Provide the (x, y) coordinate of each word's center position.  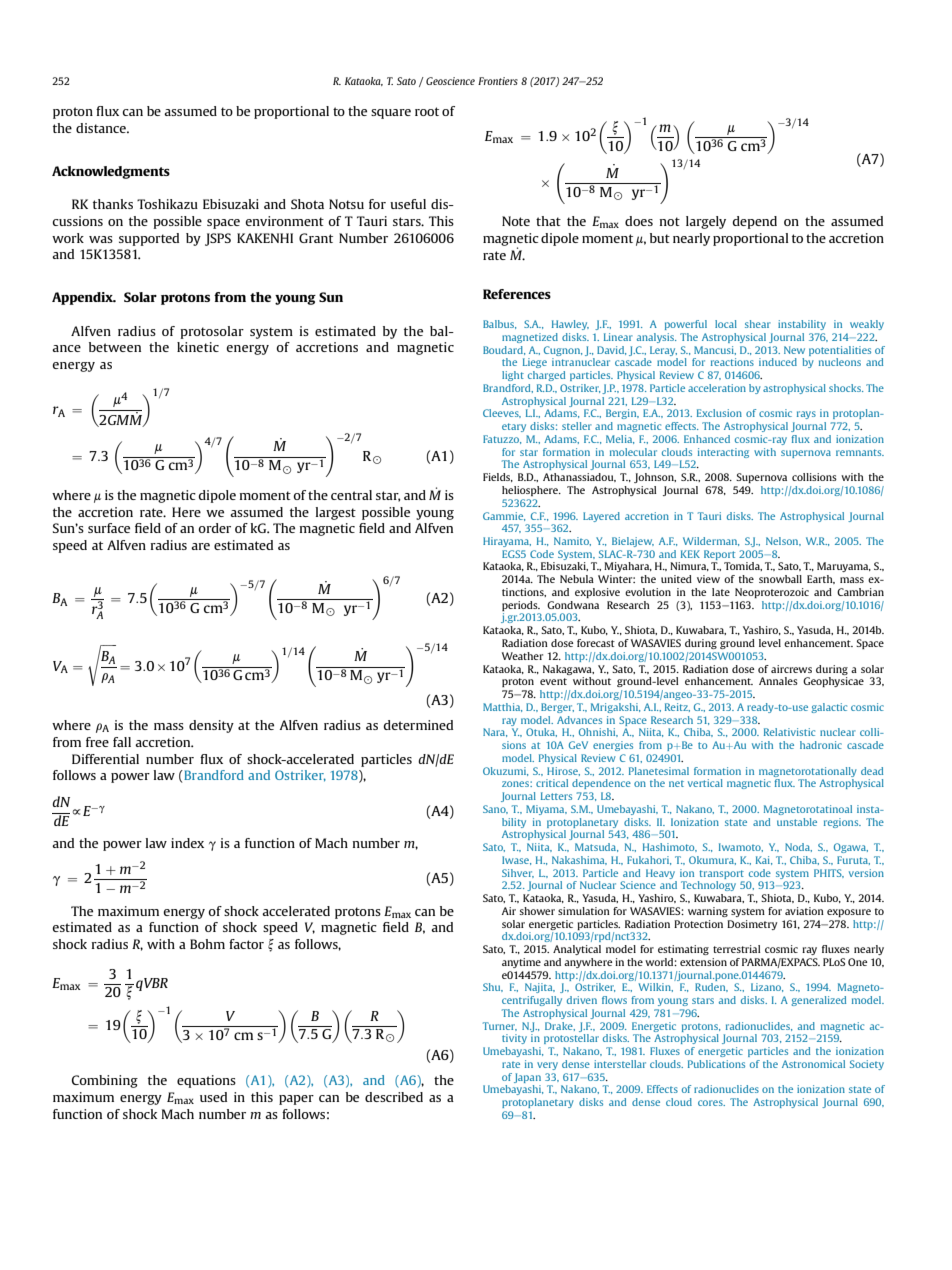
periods (521, 606)
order (214, 528)
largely (706, 222)
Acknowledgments (111, 172)
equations (206, 1081)
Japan (527, 1078)
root (427, 111)
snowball (780, 579)
